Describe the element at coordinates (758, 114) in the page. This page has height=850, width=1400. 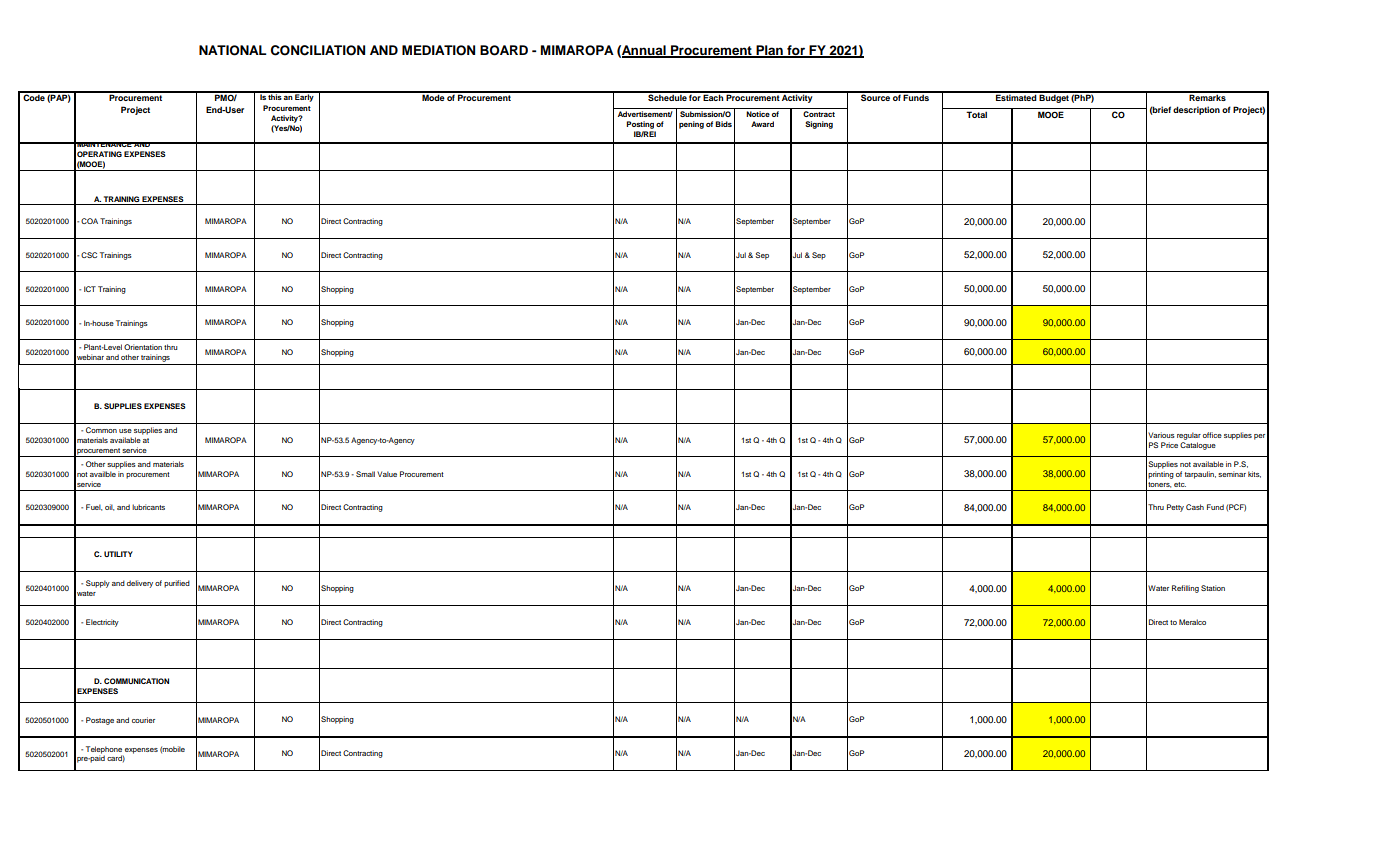
I see `Notice` at that location.
